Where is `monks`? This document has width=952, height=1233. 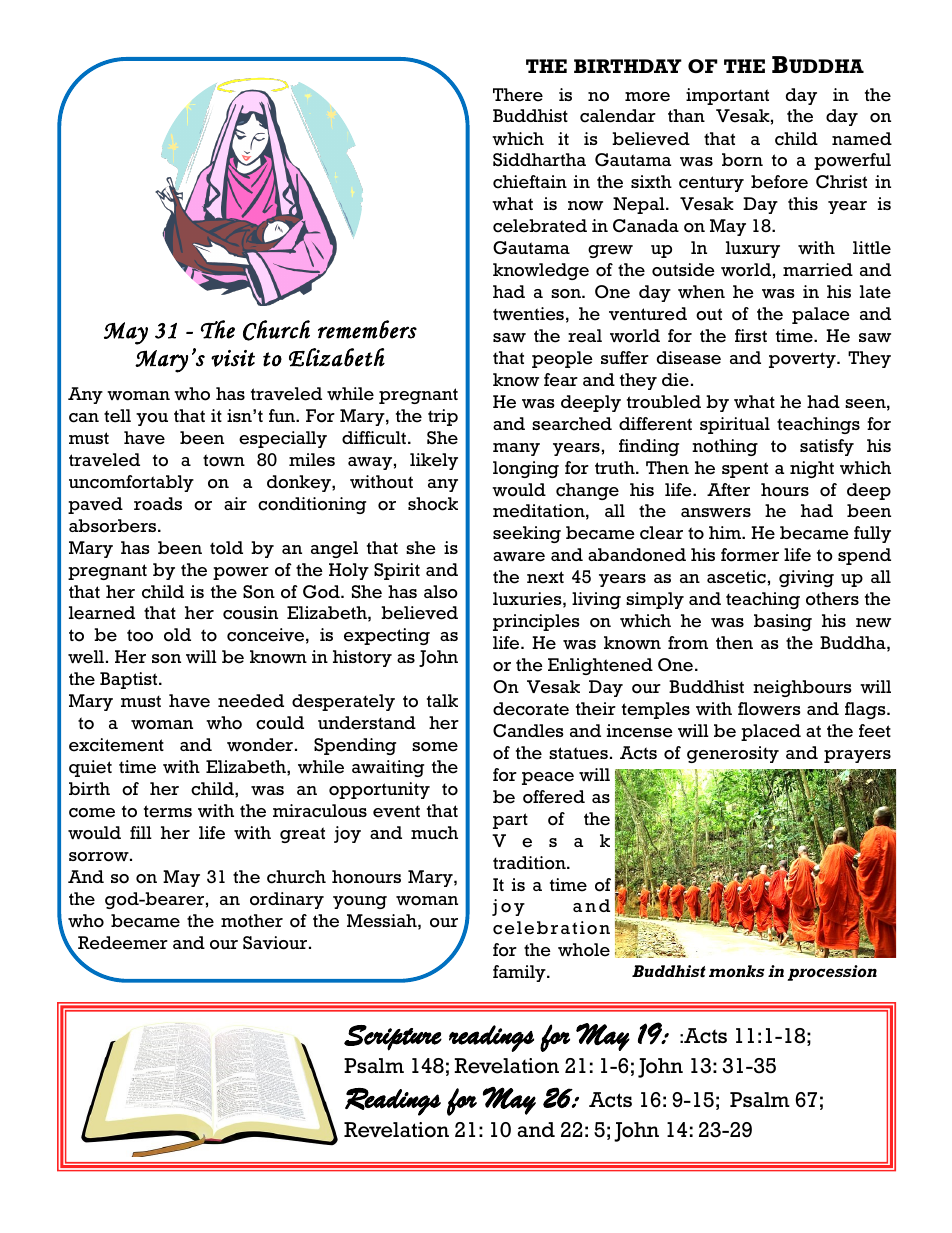
monks is located at coordinates (737, 971).
